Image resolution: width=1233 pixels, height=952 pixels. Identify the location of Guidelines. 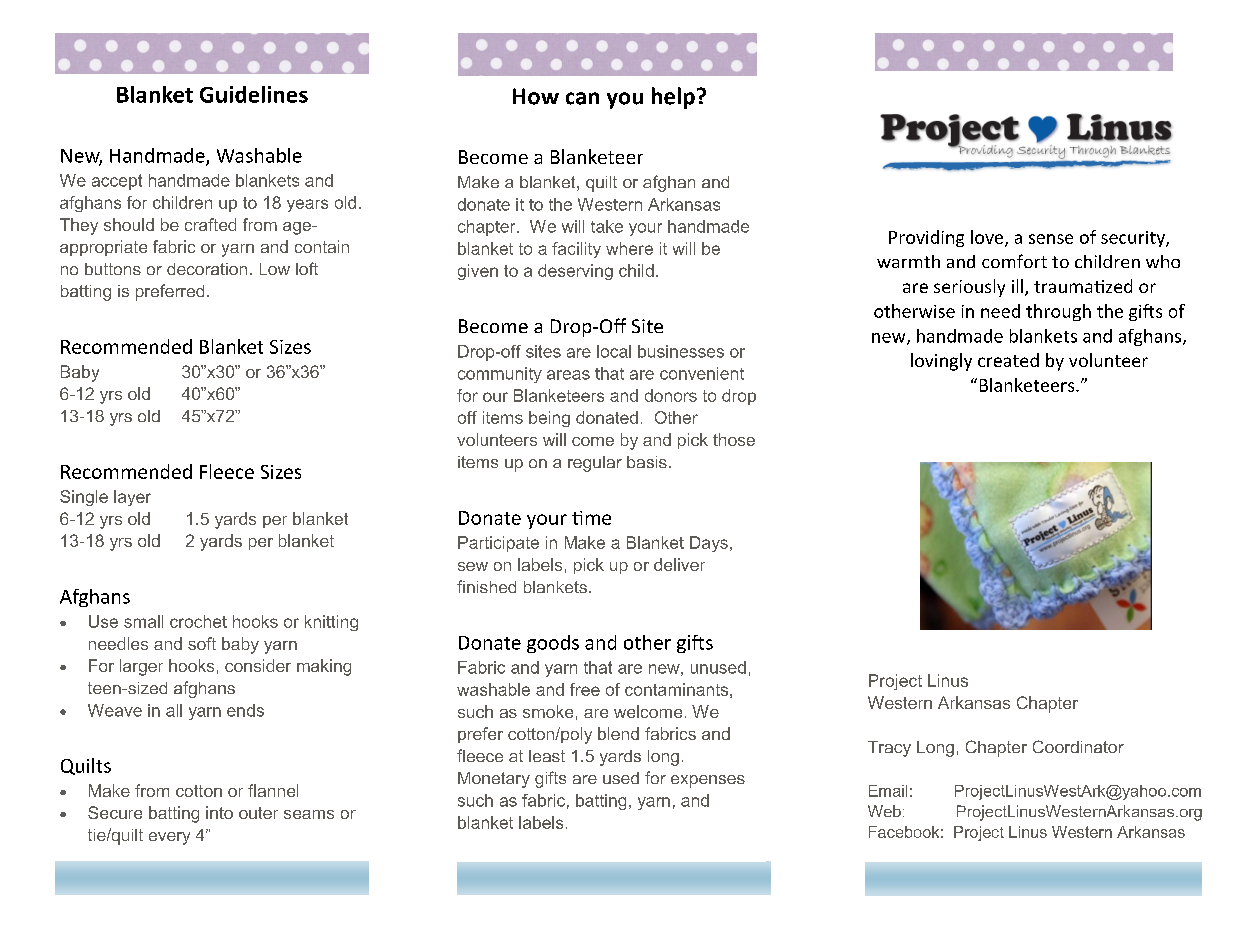
(254, 94).
